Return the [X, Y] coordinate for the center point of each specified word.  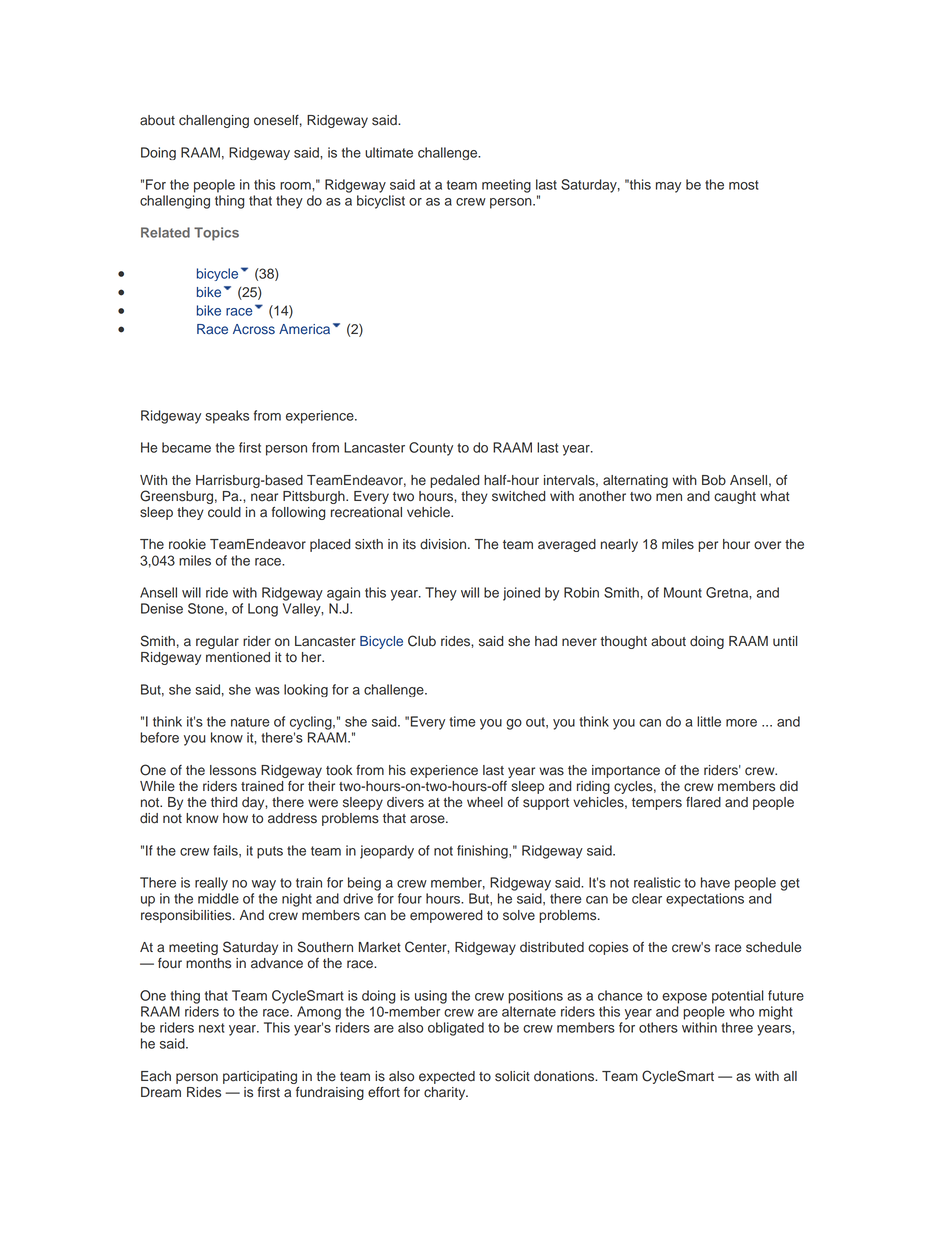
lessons [233, 770]
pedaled [454, 481]
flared [703, 802]
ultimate [389, 152]
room [296, 186]
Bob [714, 480]
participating [260, 1077]
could [224, 512]
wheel [485, 802]
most [744, 185]
